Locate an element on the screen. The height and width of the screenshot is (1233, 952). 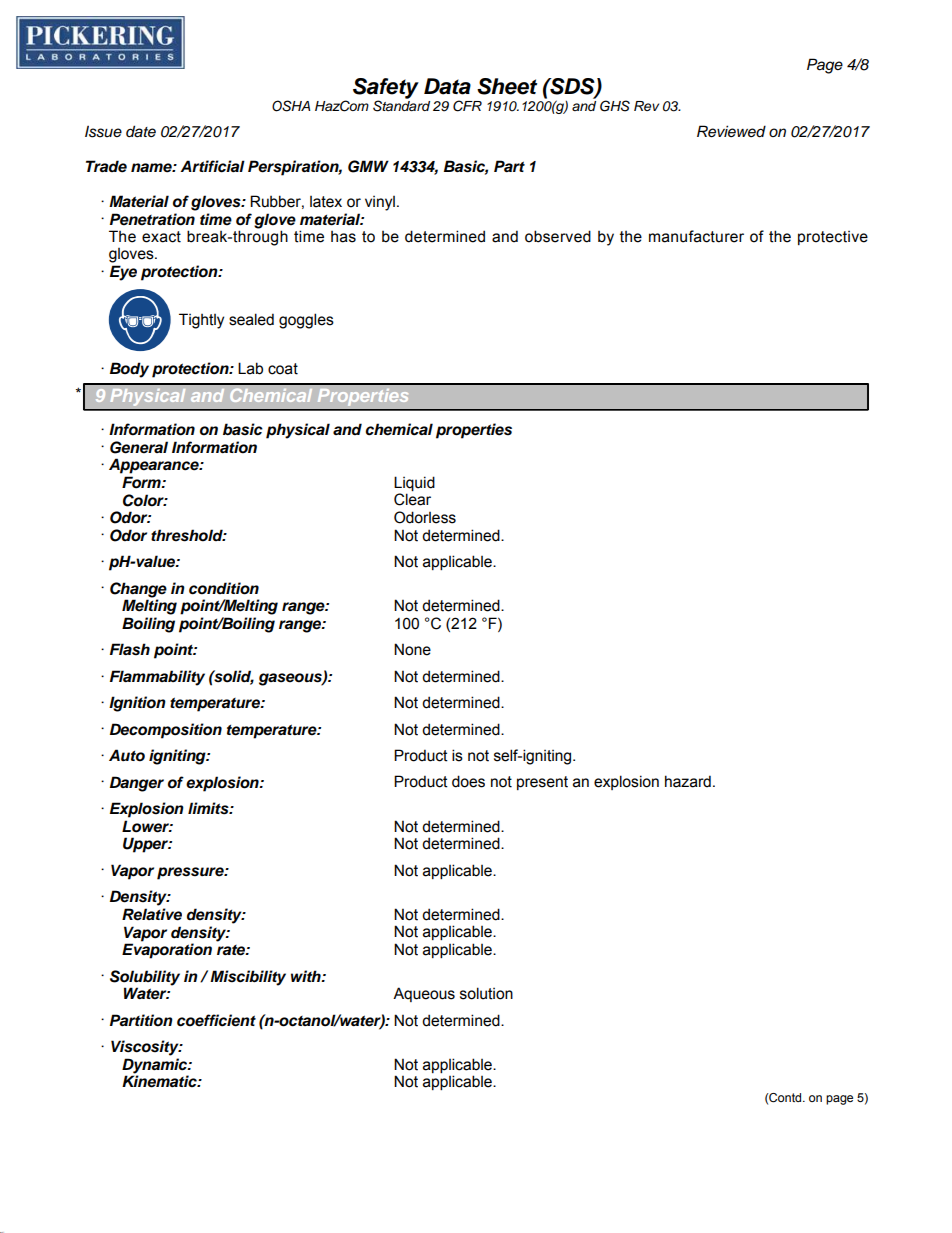
None is located at coordinates (412, 649).
